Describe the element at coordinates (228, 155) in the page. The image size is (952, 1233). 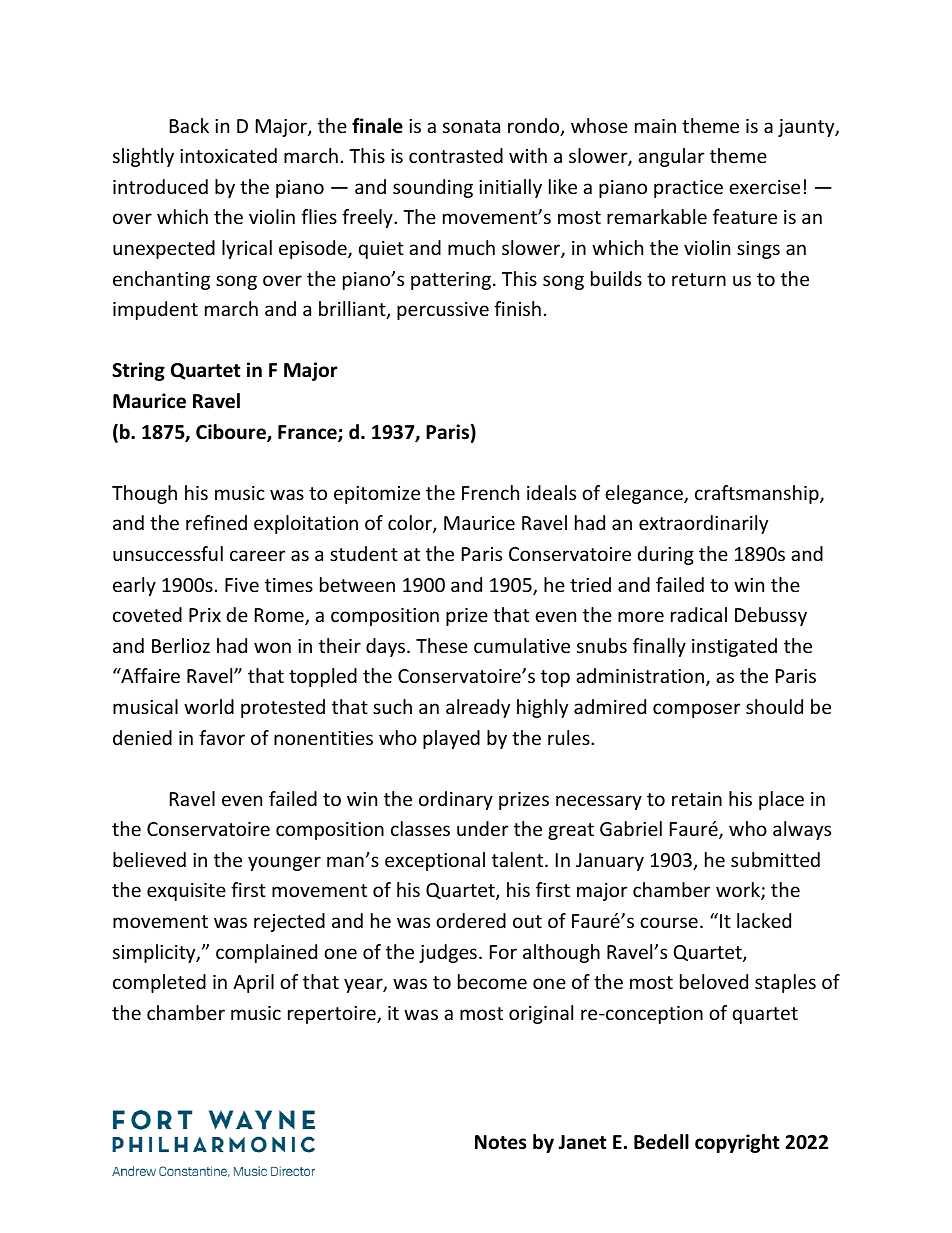
I see `intoxicated` at that location.
